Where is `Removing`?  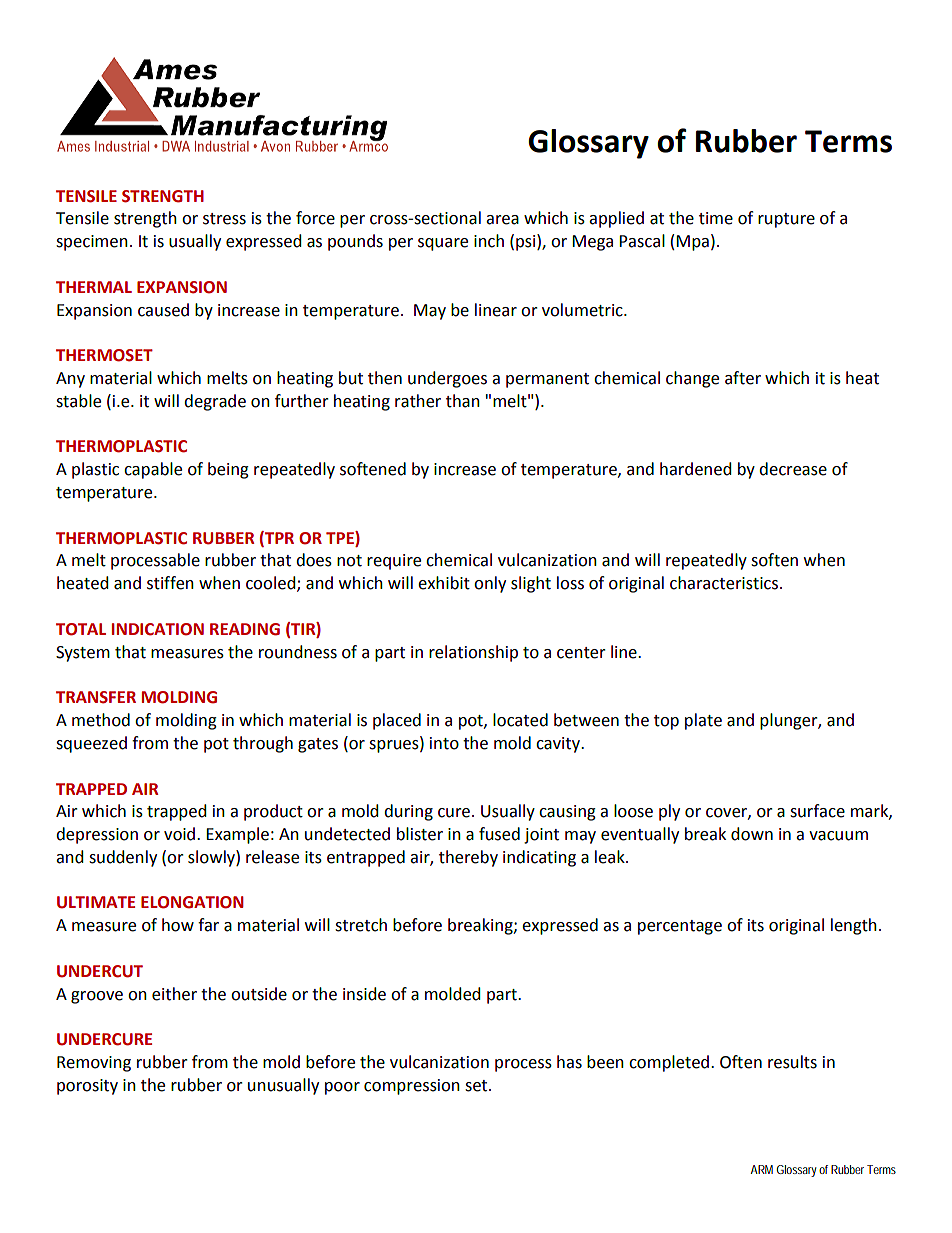
Removing is located at coordinates (94, 1064).
